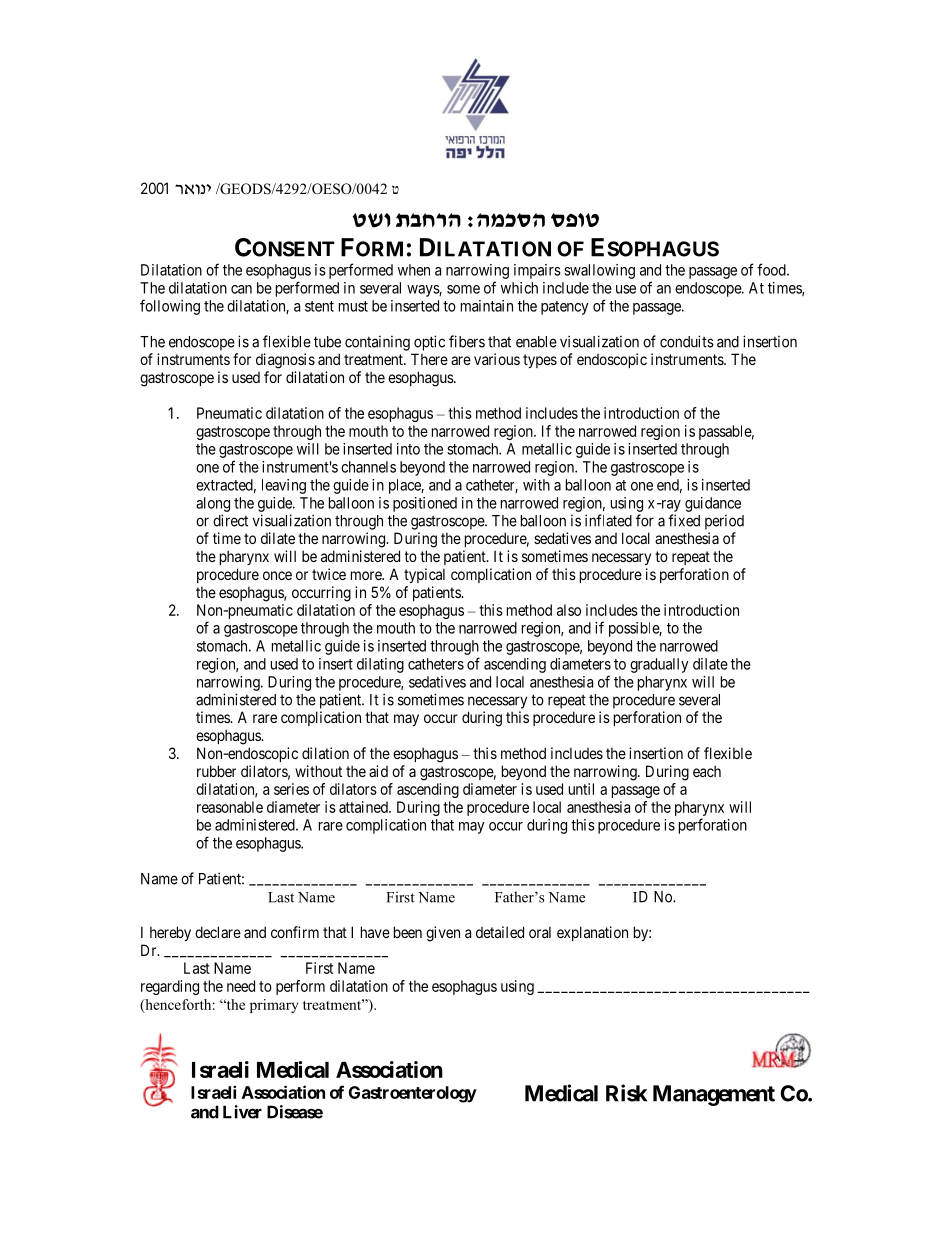 The image size is (952, 1233). What do you see at coordinates (242, 1112) in the screenshot?
I see `Liver` at bounding box center [242, 1112].
